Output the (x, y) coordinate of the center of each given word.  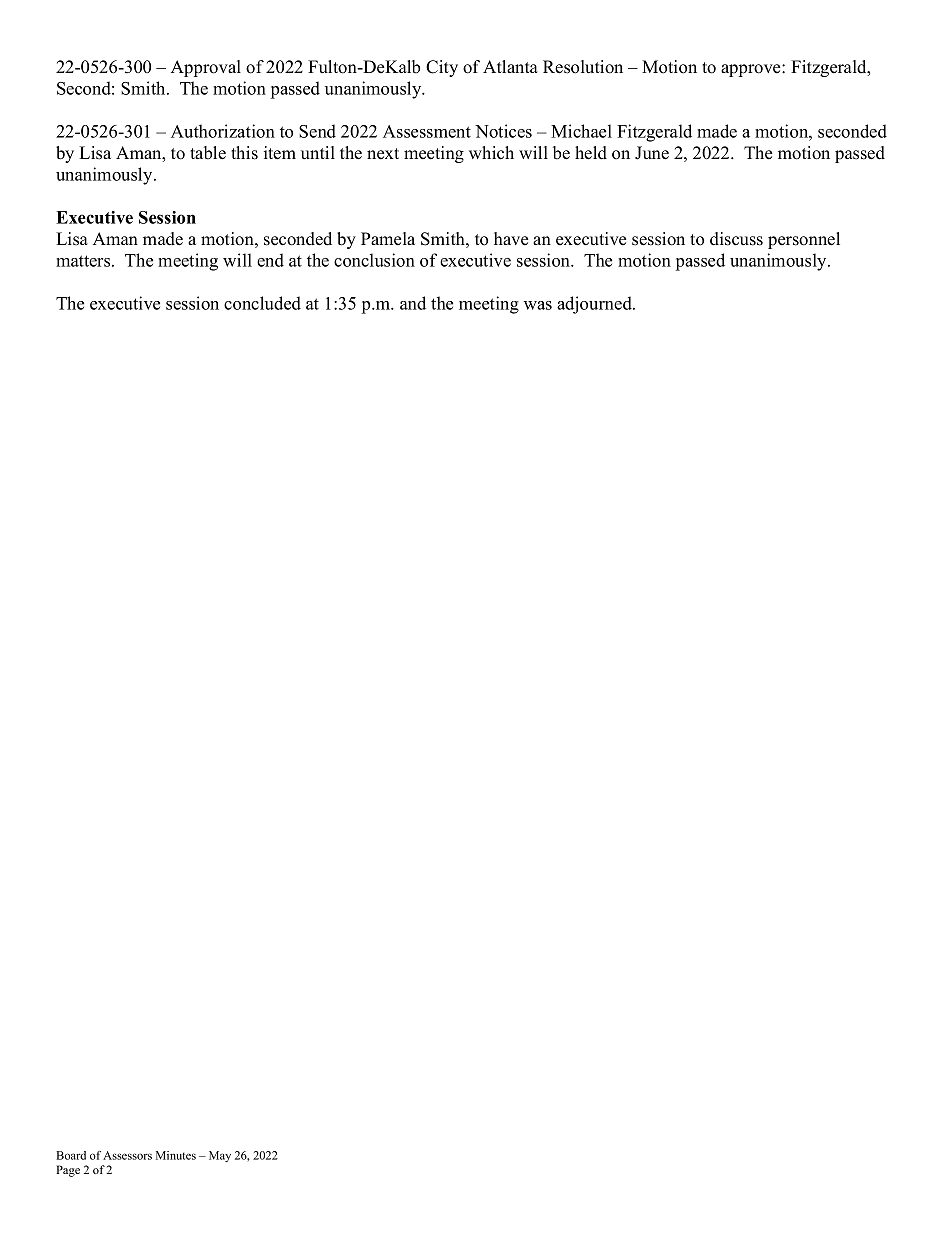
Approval (206, 68)
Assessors (127, 1155)
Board (71, 1155)
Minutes (176, 1155)
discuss (736, 239)
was (538, 305)
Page (68, 1171)
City (442, 68)
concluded (262, 303)
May (220, 1156)
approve (752, 70)
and (413, 303)
